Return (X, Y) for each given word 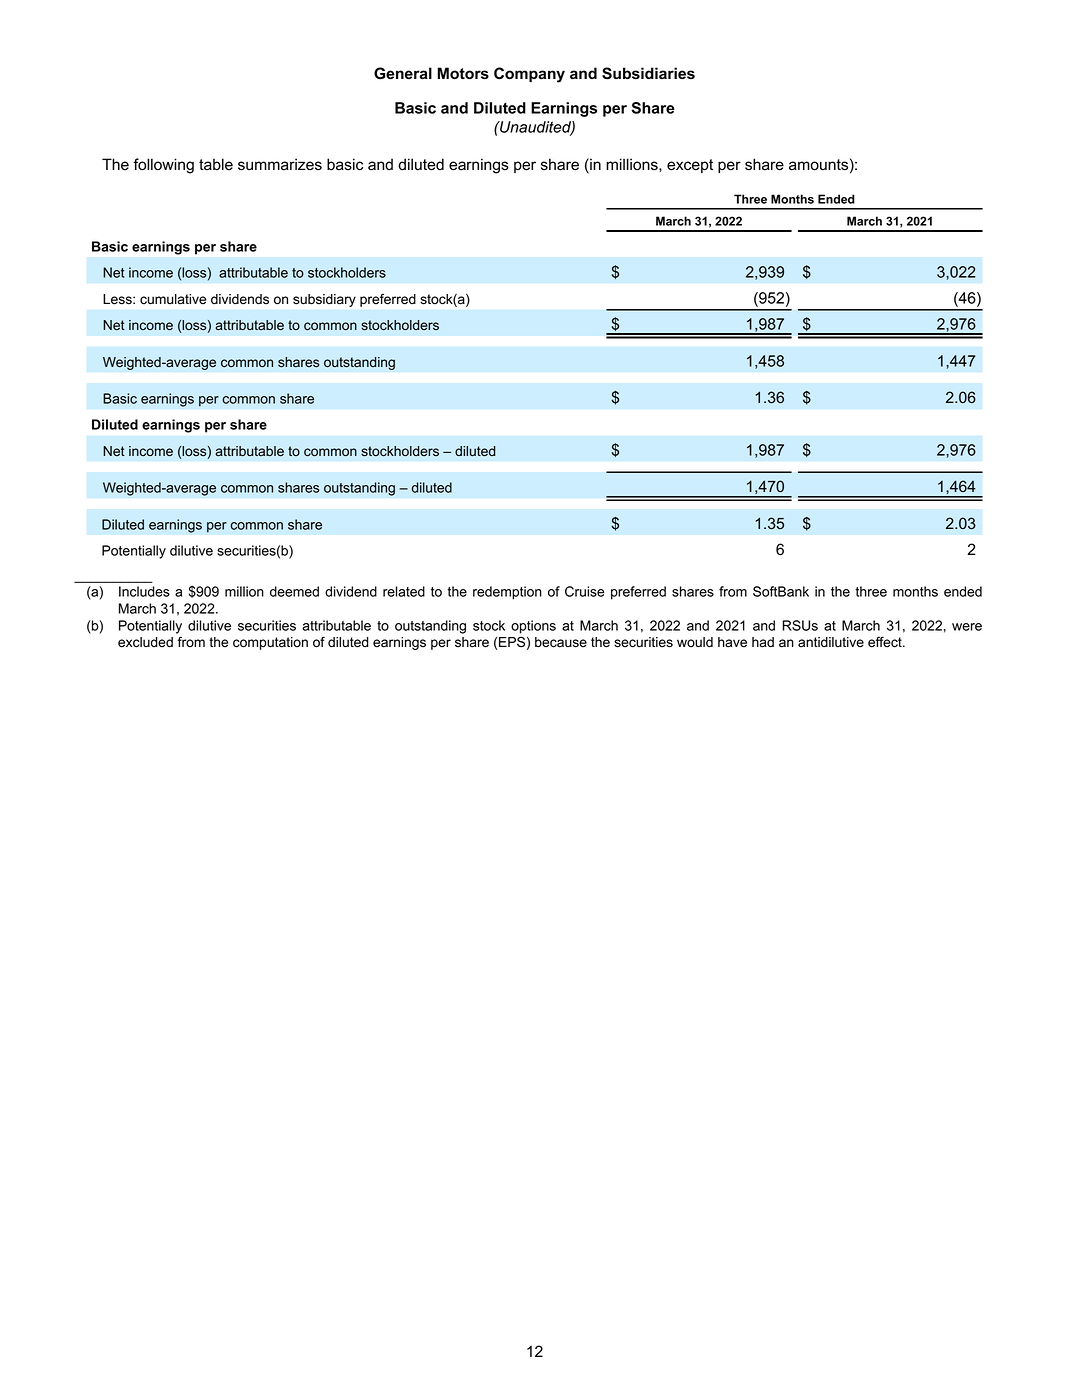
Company (529, 75)
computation (270, 643)
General (403, 73)
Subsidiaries (648, 73)
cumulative (173, 299)
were (967, 627)
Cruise (585, 591)
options (533, 627)
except (690, 166)
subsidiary (324, 300)
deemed (294, 591)
